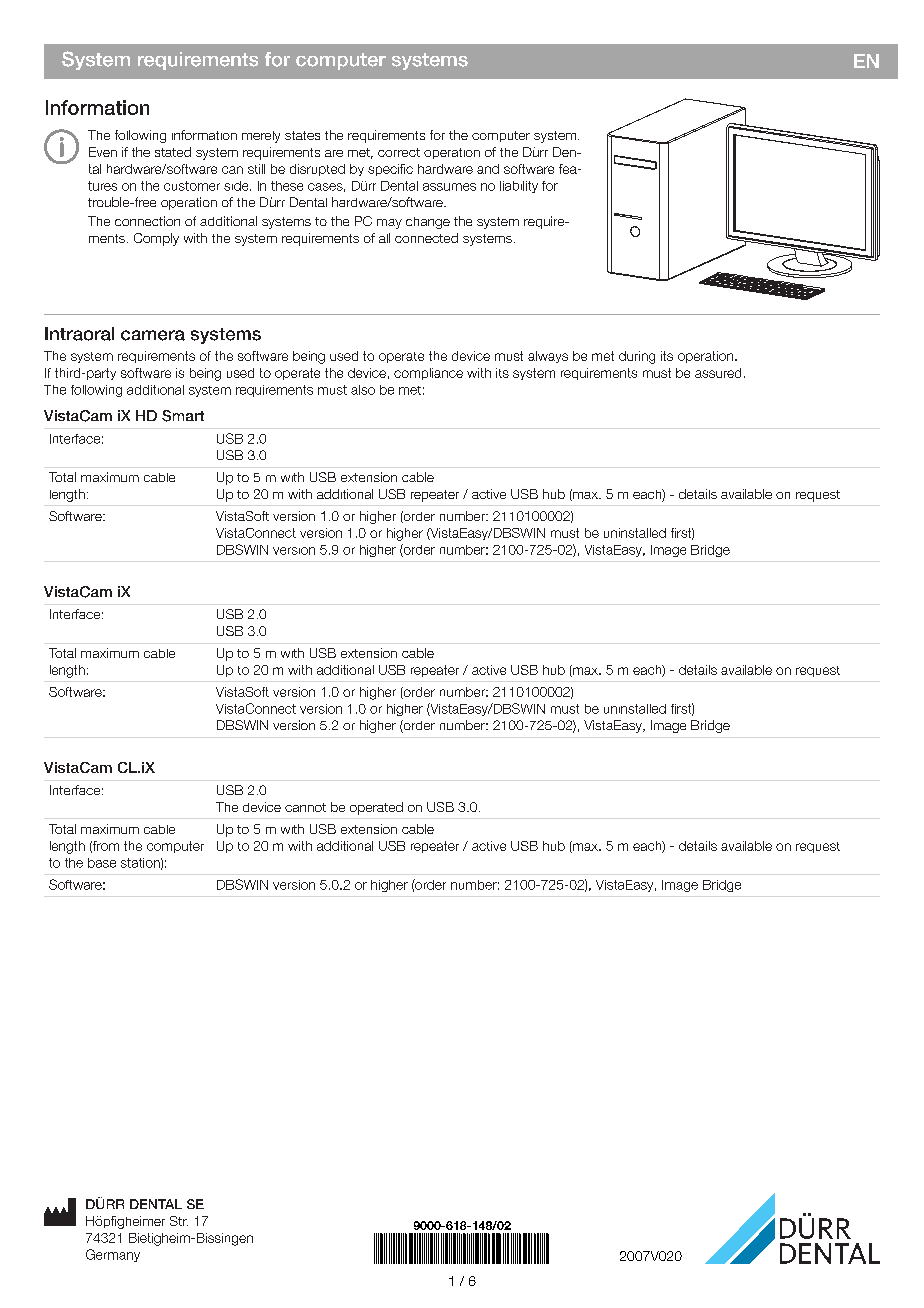 This screenshot has height=1308, width=924. I want to click on Germany, so click(113, 1255).
